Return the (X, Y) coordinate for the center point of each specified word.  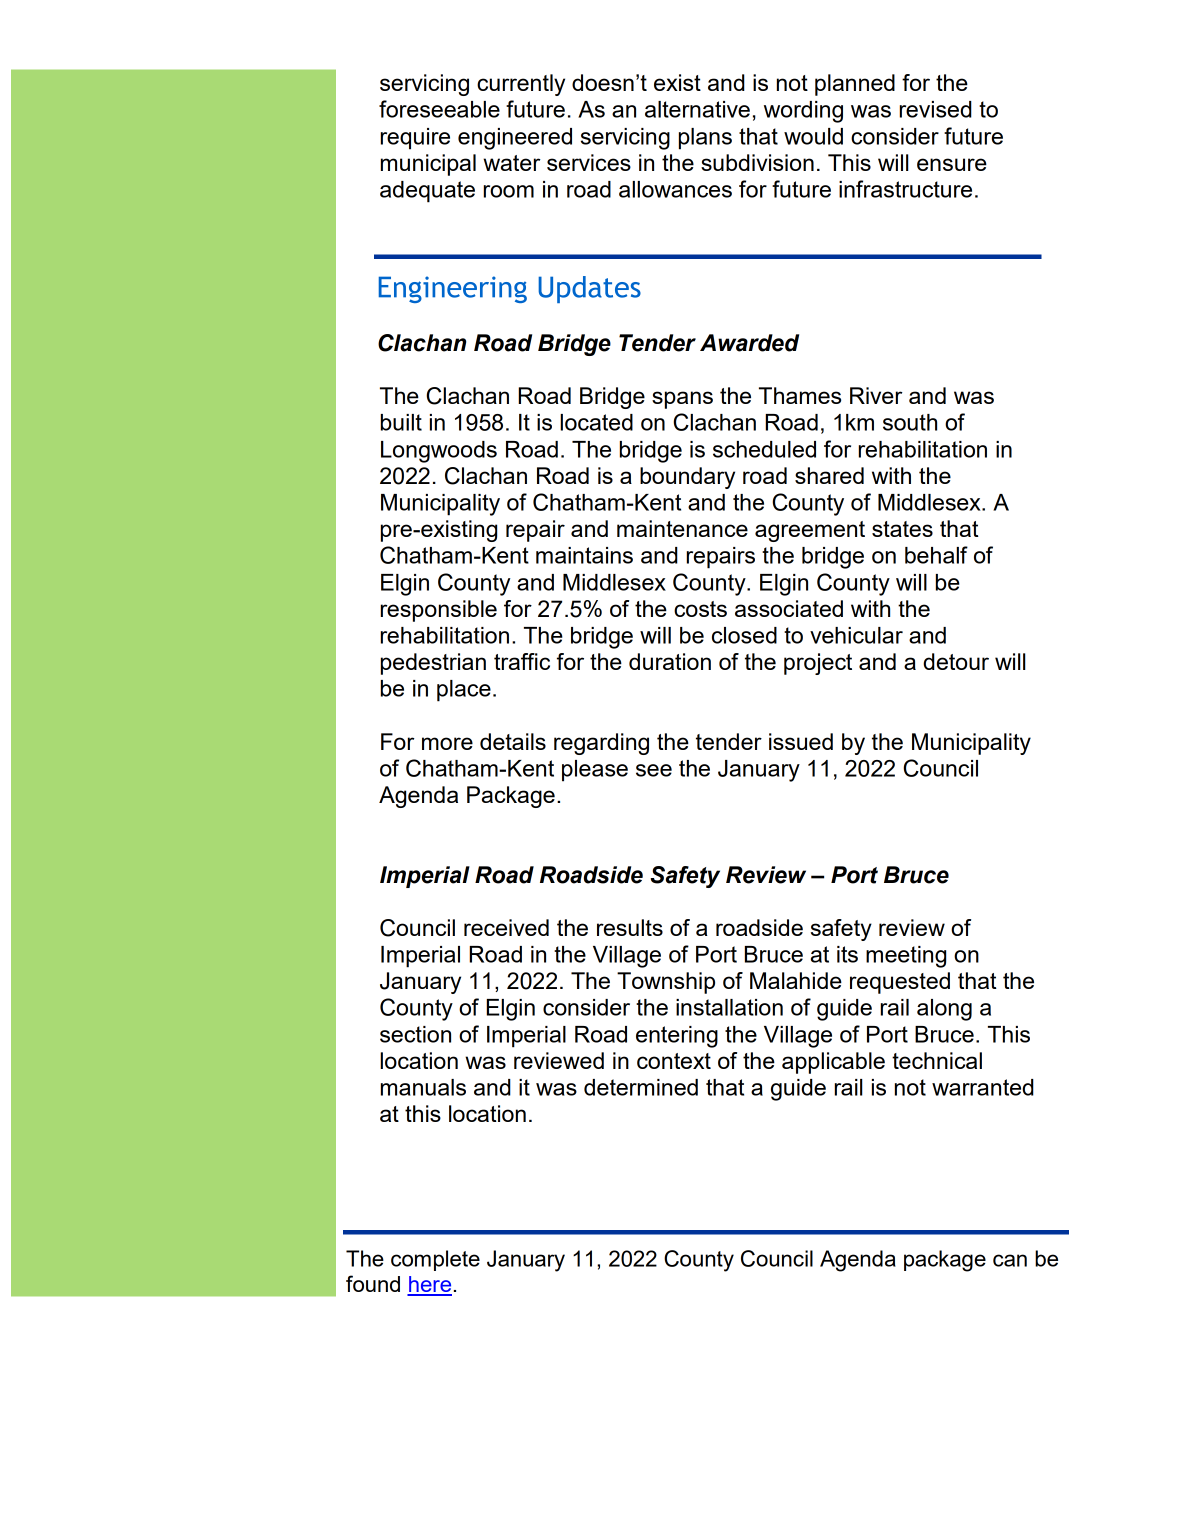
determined (641, 1087)
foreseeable (439, 109)
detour (956, 661)
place (464, 691)
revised (936, 109)
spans (682, 400)
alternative (697, 109)
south (910, 422)
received (506, 927)
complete (435, 1260)
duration (670, 661)
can (1010, 1260)
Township (666, 983)
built (401, 422)
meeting (906, 957)
